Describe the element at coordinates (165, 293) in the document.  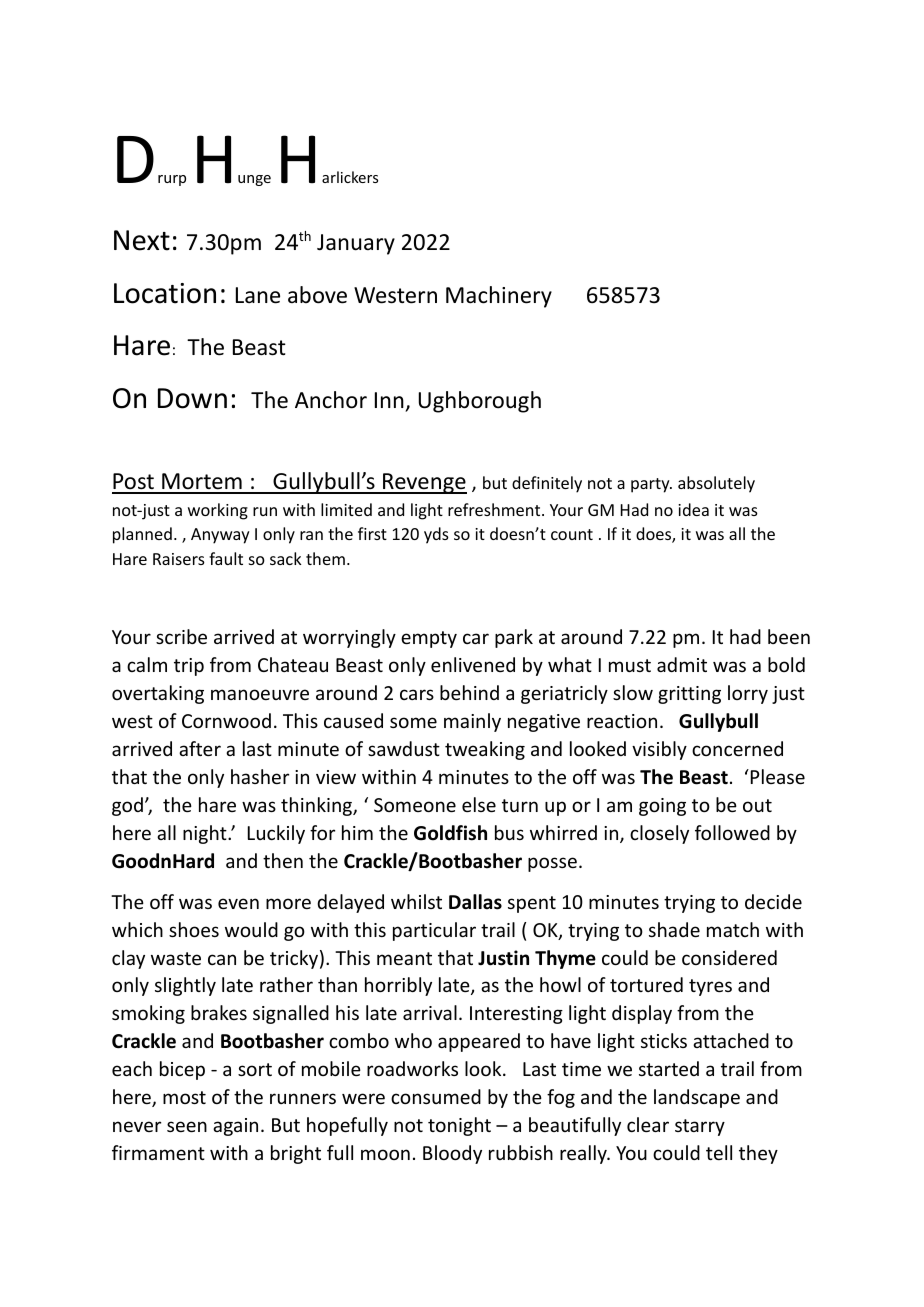
I see `Location` at that location.
